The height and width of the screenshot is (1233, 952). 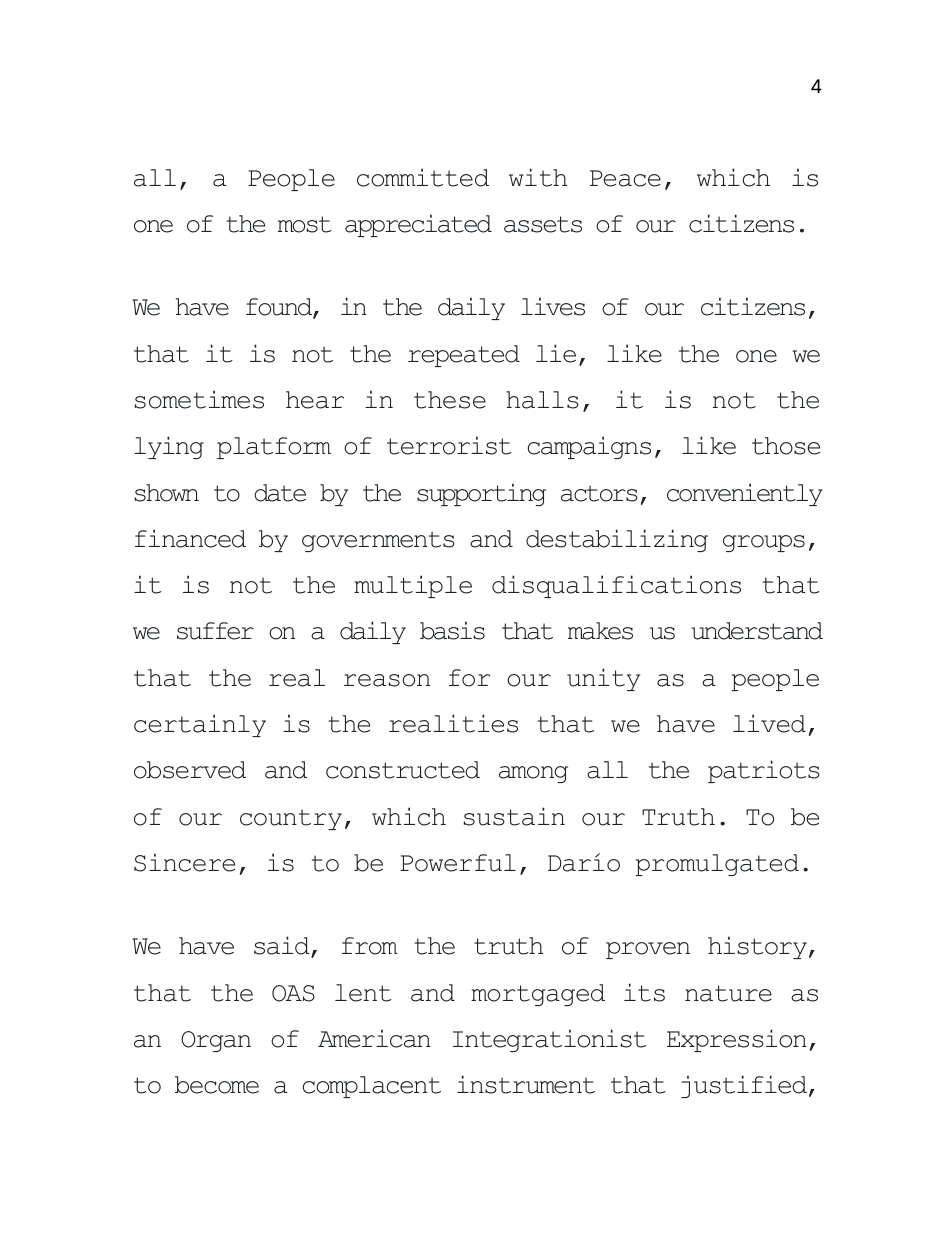 What do you see at coordinates (757, 631) in the screenshot?
I see `understand` at bounding box center [757, 631].
